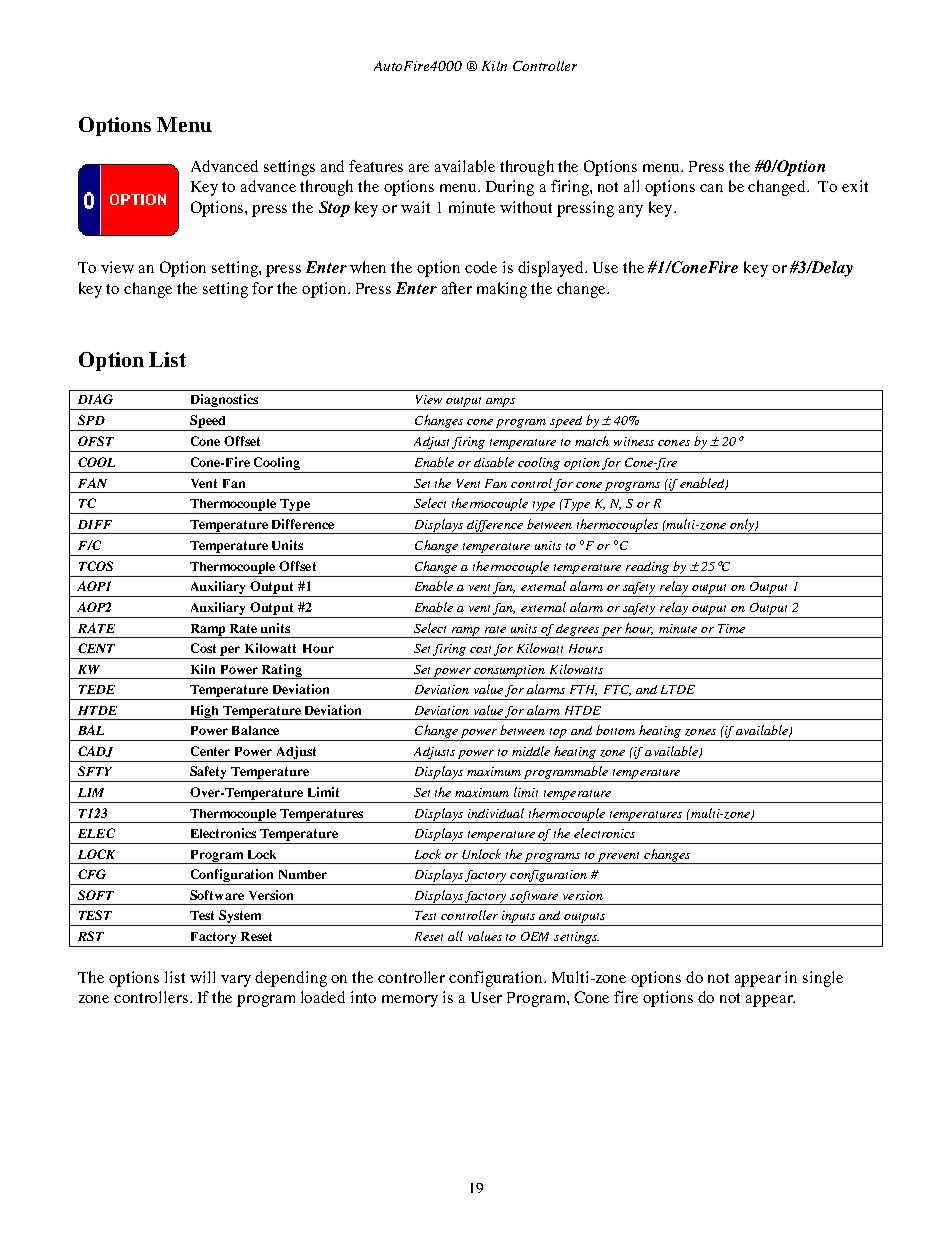 The width and height of the page is (952, 1233). Describe the element at coordinates (711, 188) in the page. I see `can` at that location.
